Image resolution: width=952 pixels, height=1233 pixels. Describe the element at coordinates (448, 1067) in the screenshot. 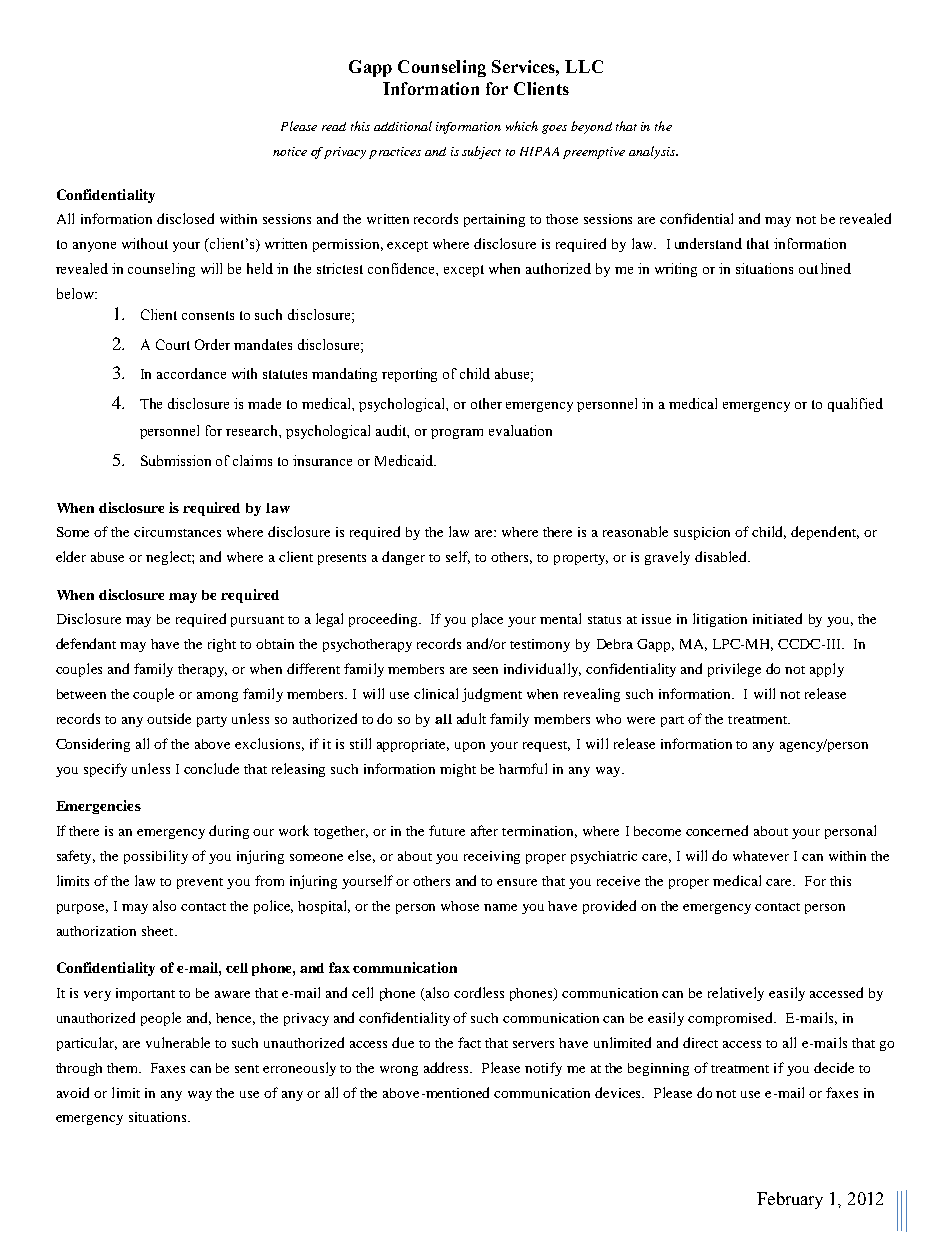

I see `address` at that location.
